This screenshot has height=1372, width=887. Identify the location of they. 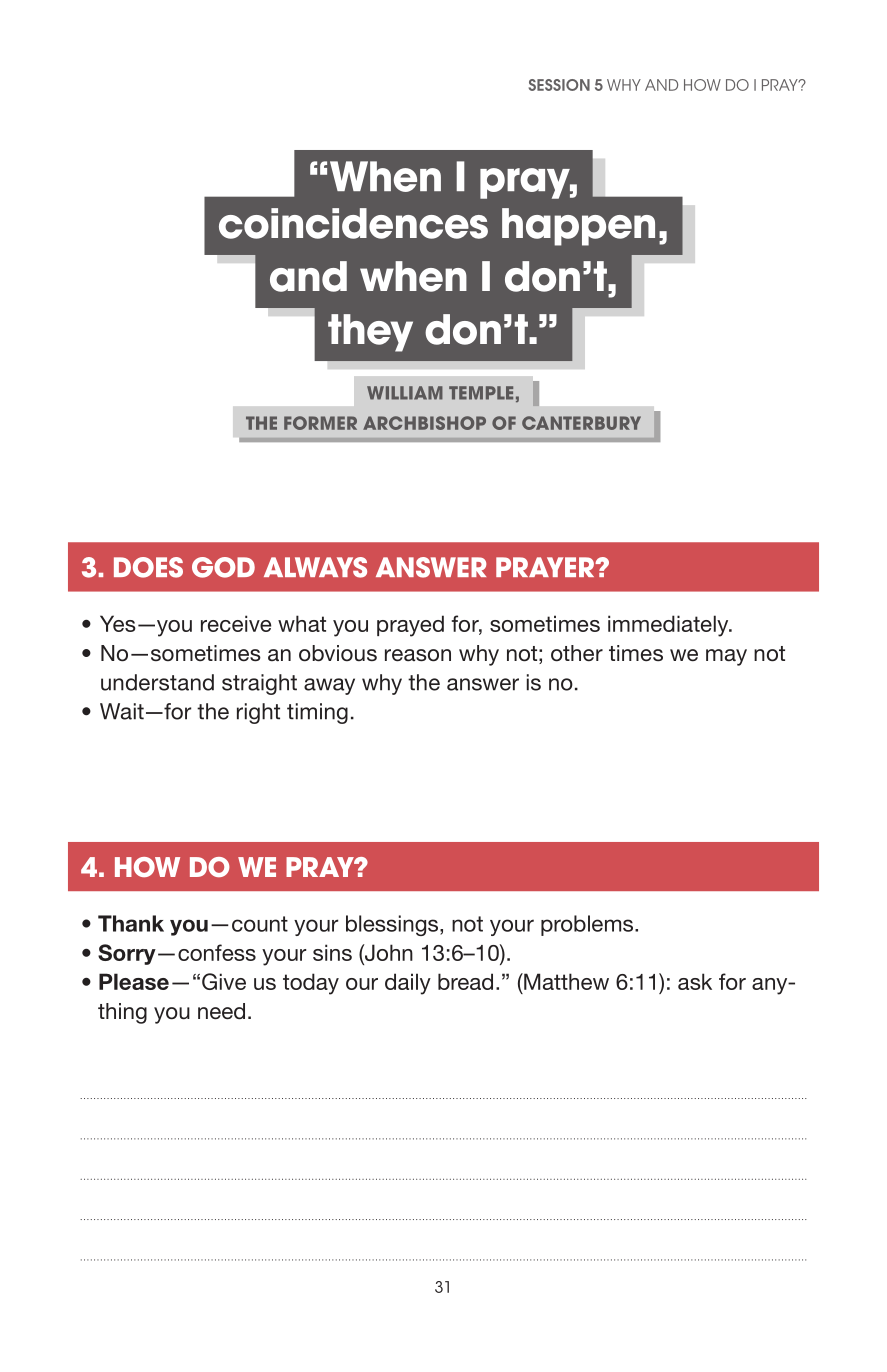
(370, 333).
